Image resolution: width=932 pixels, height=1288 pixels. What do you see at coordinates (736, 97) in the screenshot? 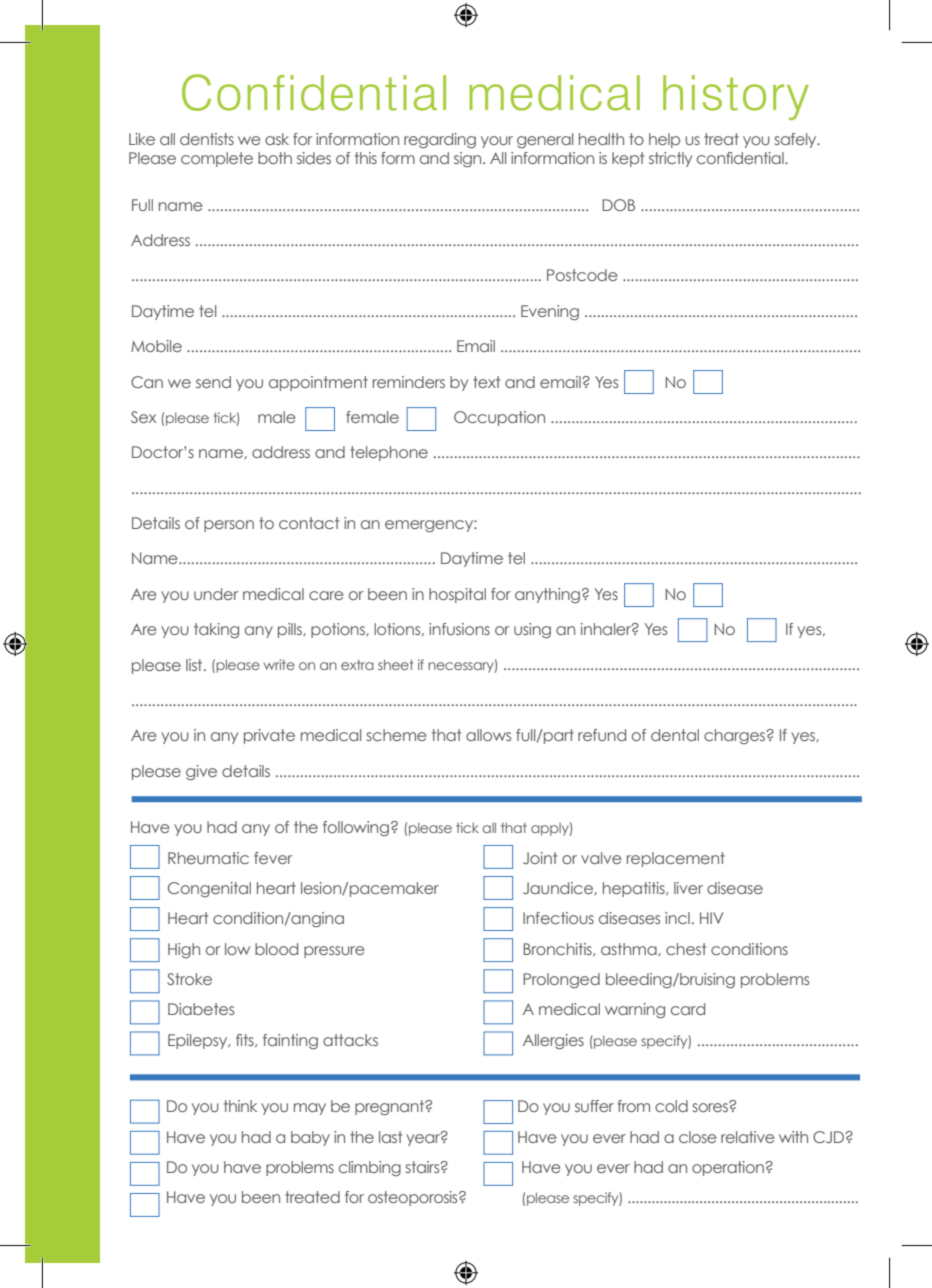
I see `history` at bounding box center [736, 97].
